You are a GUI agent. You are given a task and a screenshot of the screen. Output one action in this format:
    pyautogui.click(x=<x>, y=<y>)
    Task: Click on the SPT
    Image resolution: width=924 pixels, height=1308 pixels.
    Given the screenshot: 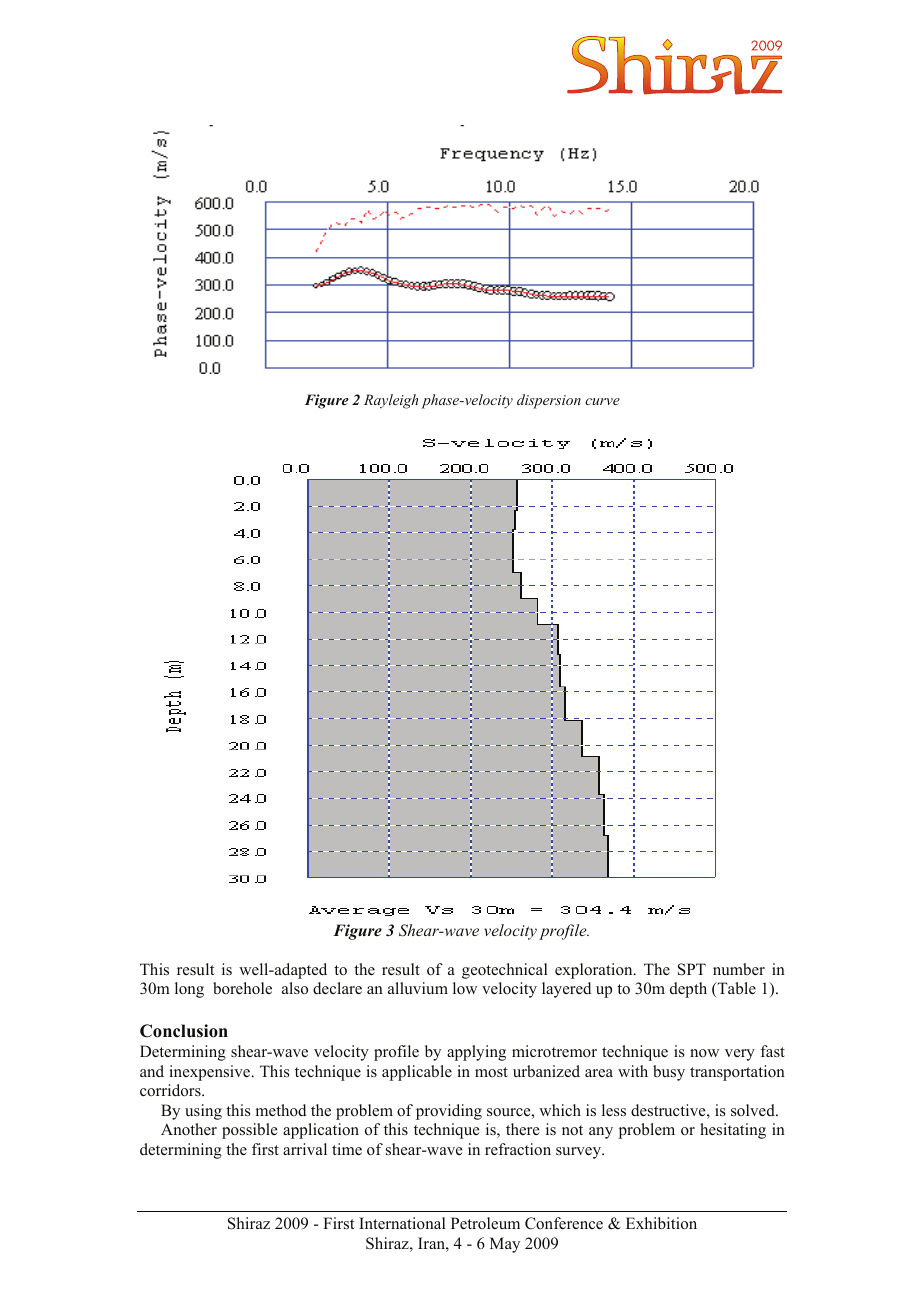 What is the action you would take?
    pyautogui.click(x=692, y=969)
